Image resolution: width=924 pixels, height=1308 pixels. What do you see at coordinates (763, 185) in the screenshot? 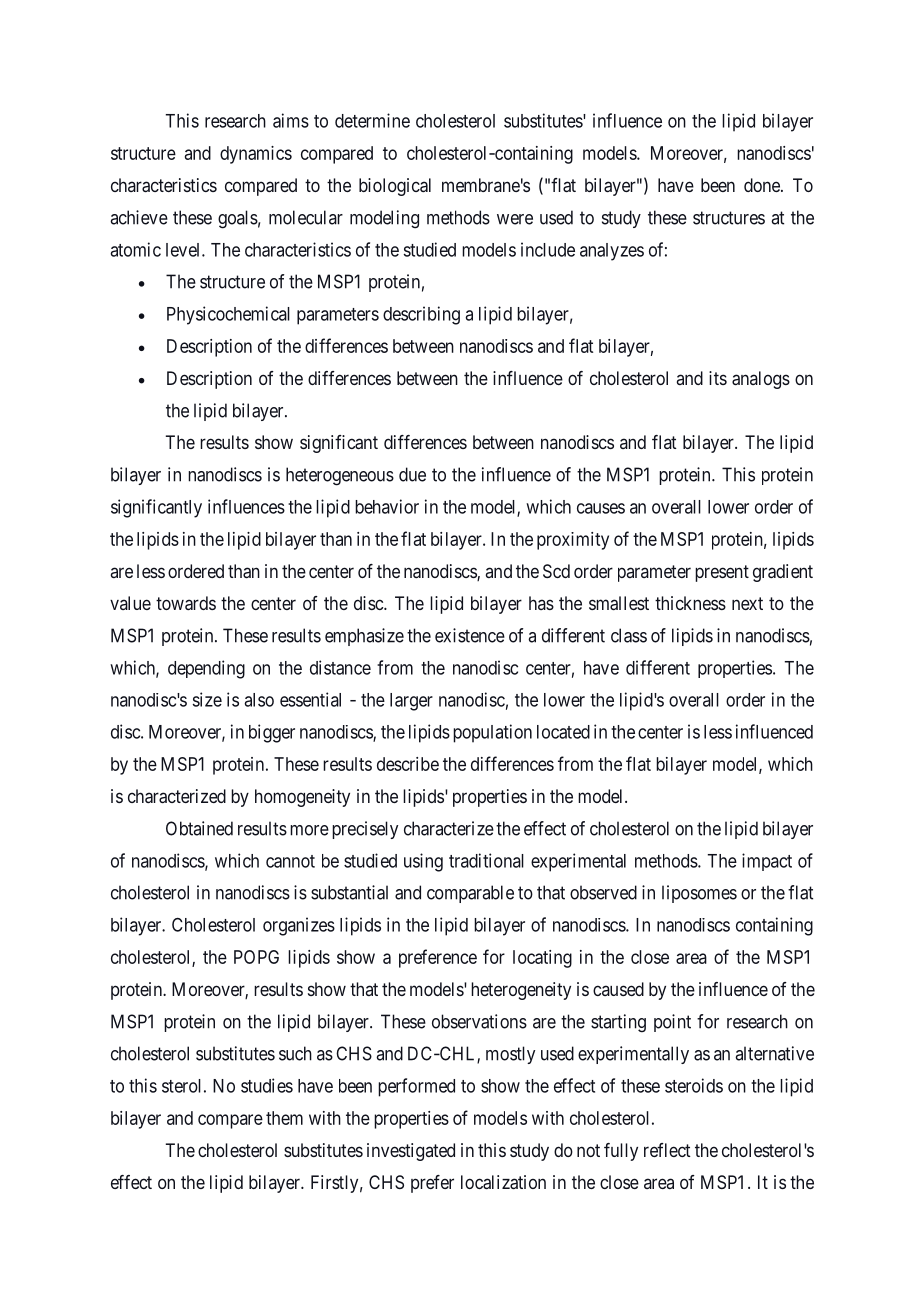
I see `done` at bounding box center [763, 185].
